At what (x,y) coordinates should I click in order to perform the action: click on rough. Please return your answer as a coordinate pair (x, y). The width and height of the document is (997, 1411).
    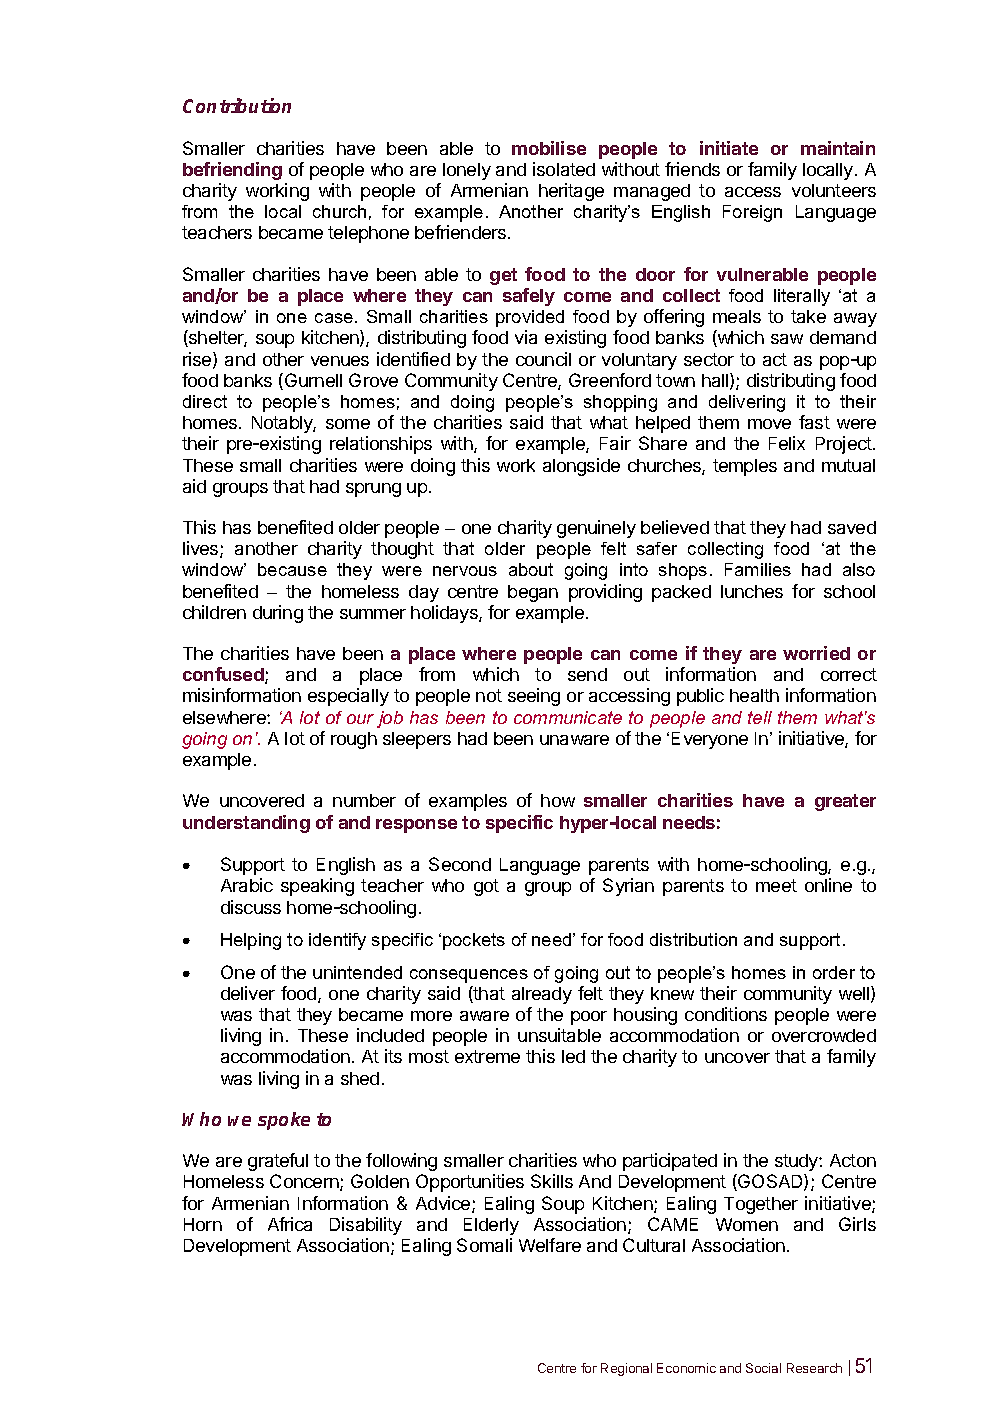
    Looking at the image, I should click on (354, 740).
